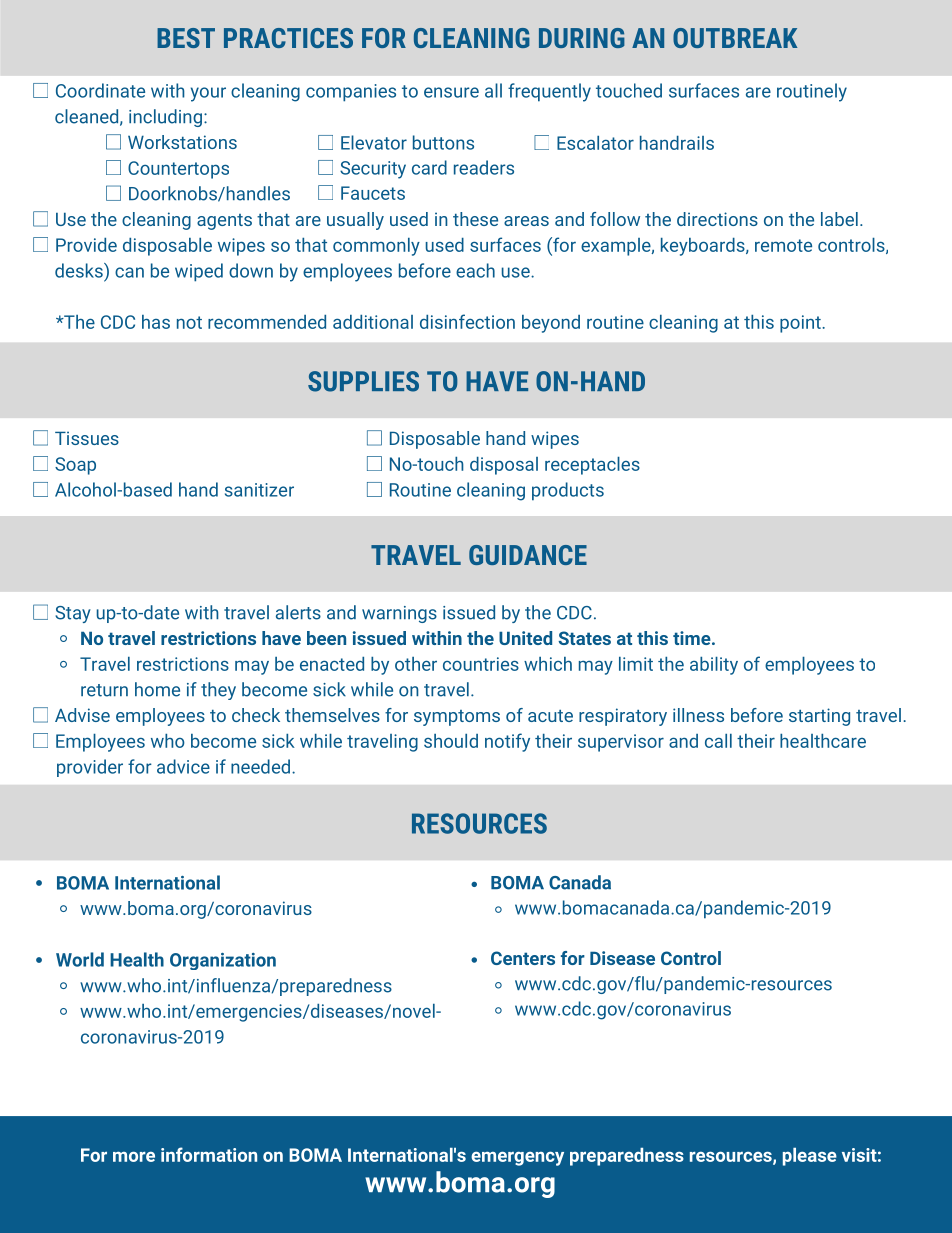 The width and height of the screenshot is (952, 1233). I want to click on more, so click(134, 1156).
